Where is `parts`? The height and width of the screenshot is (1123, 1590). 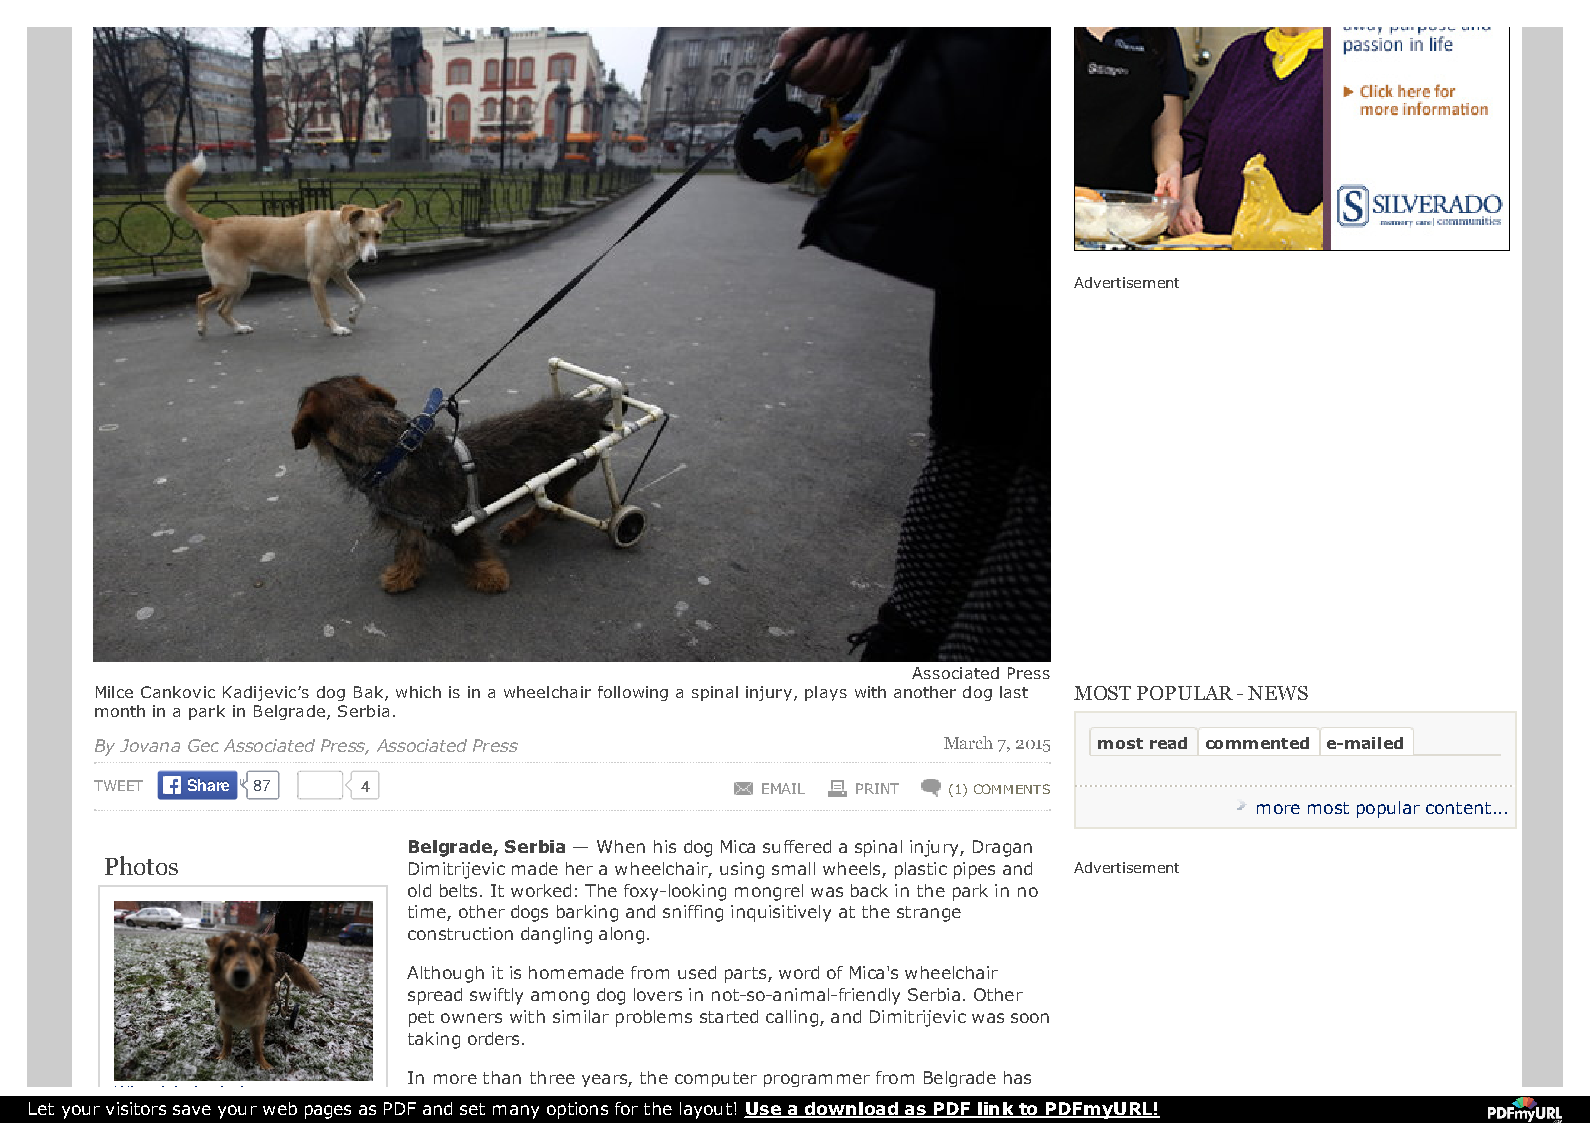
parts is located at coordinates (747, 975).
